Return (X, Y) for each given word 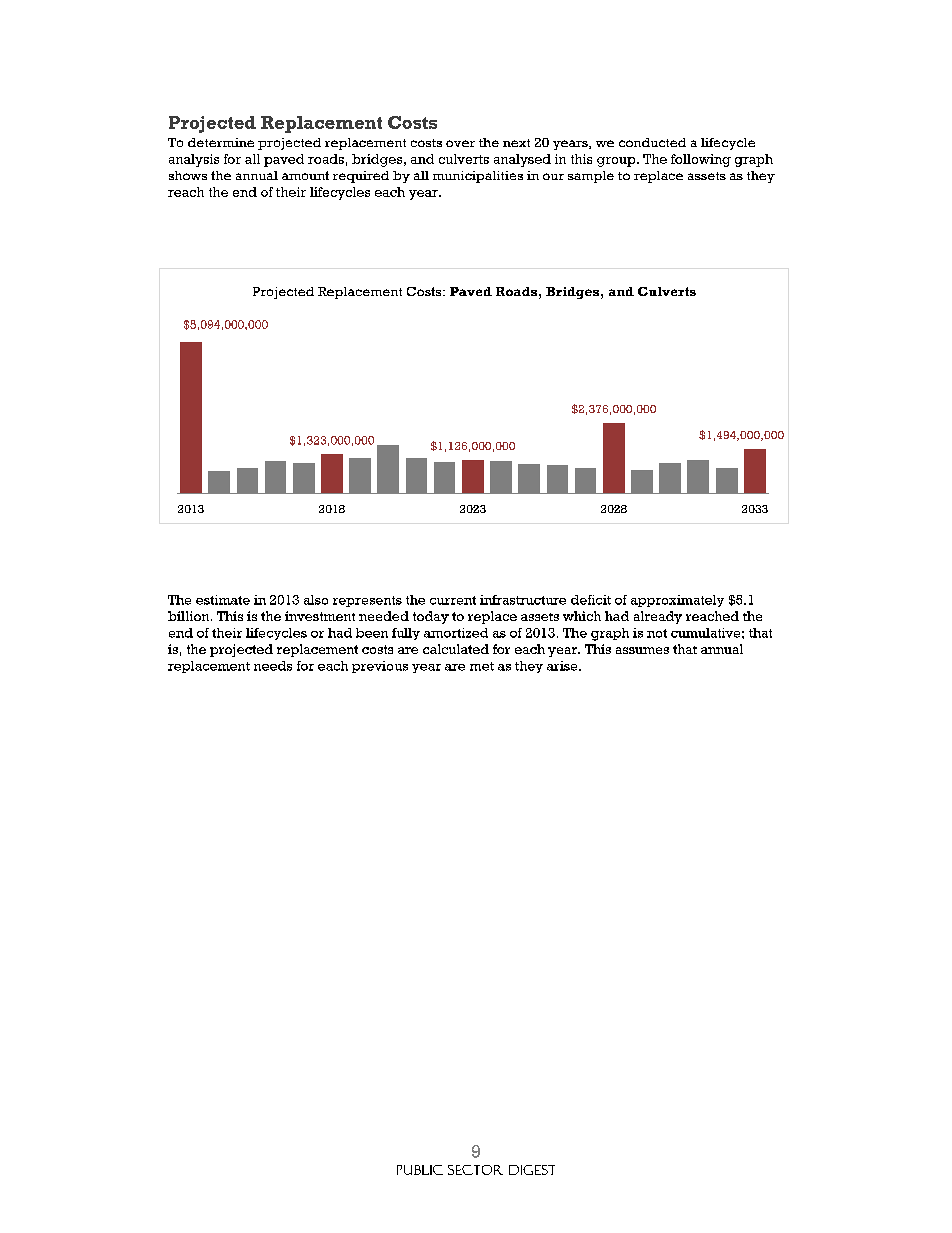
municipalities (478, 177)
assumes (642, 650)
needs (273, 666)
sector (475, 1170)
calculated (456, 649)
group (617, 162)
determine (221, 142)
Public (420, 1170)
